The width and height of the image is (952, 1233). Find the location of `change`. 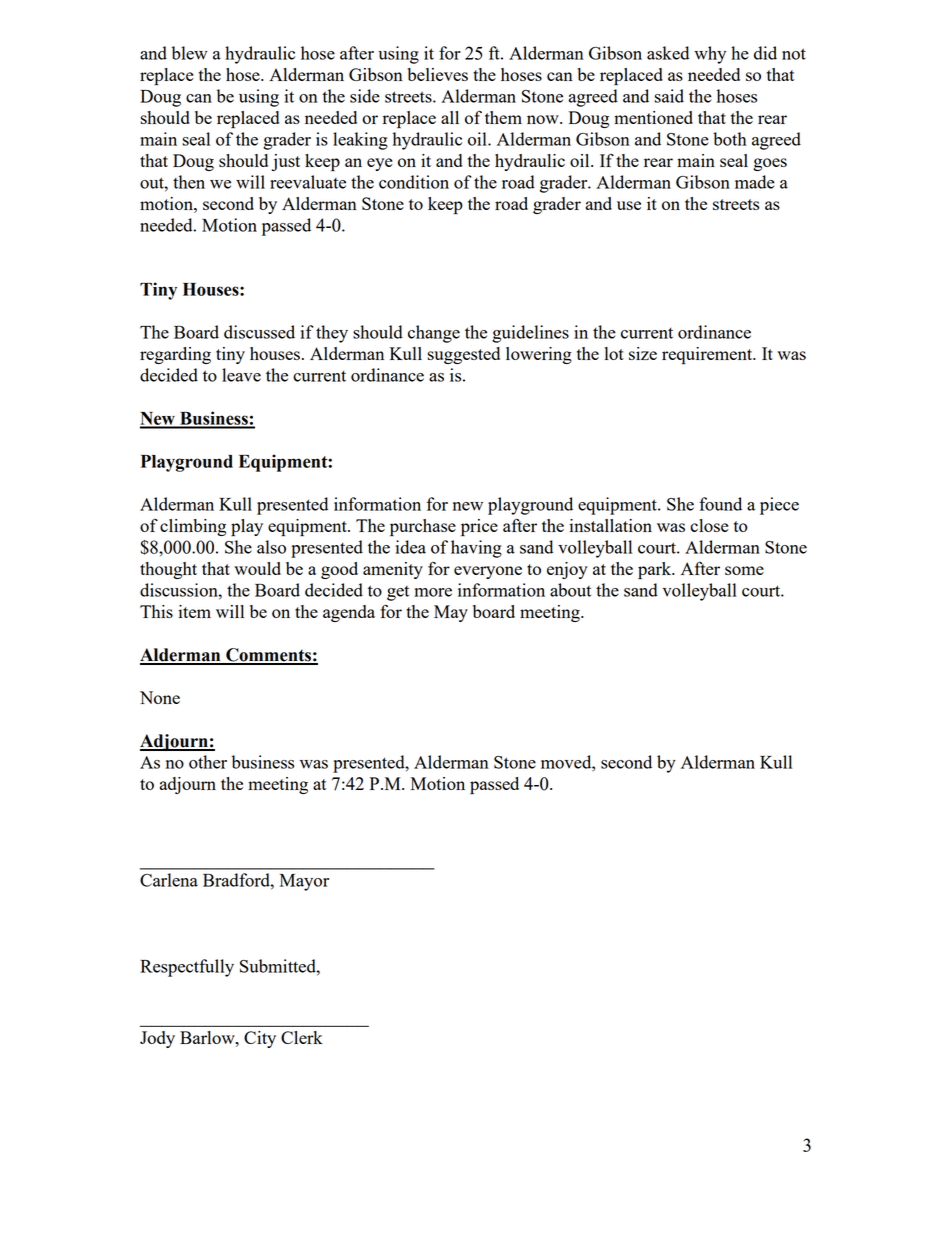

change is located at coordinates (434, 334).
